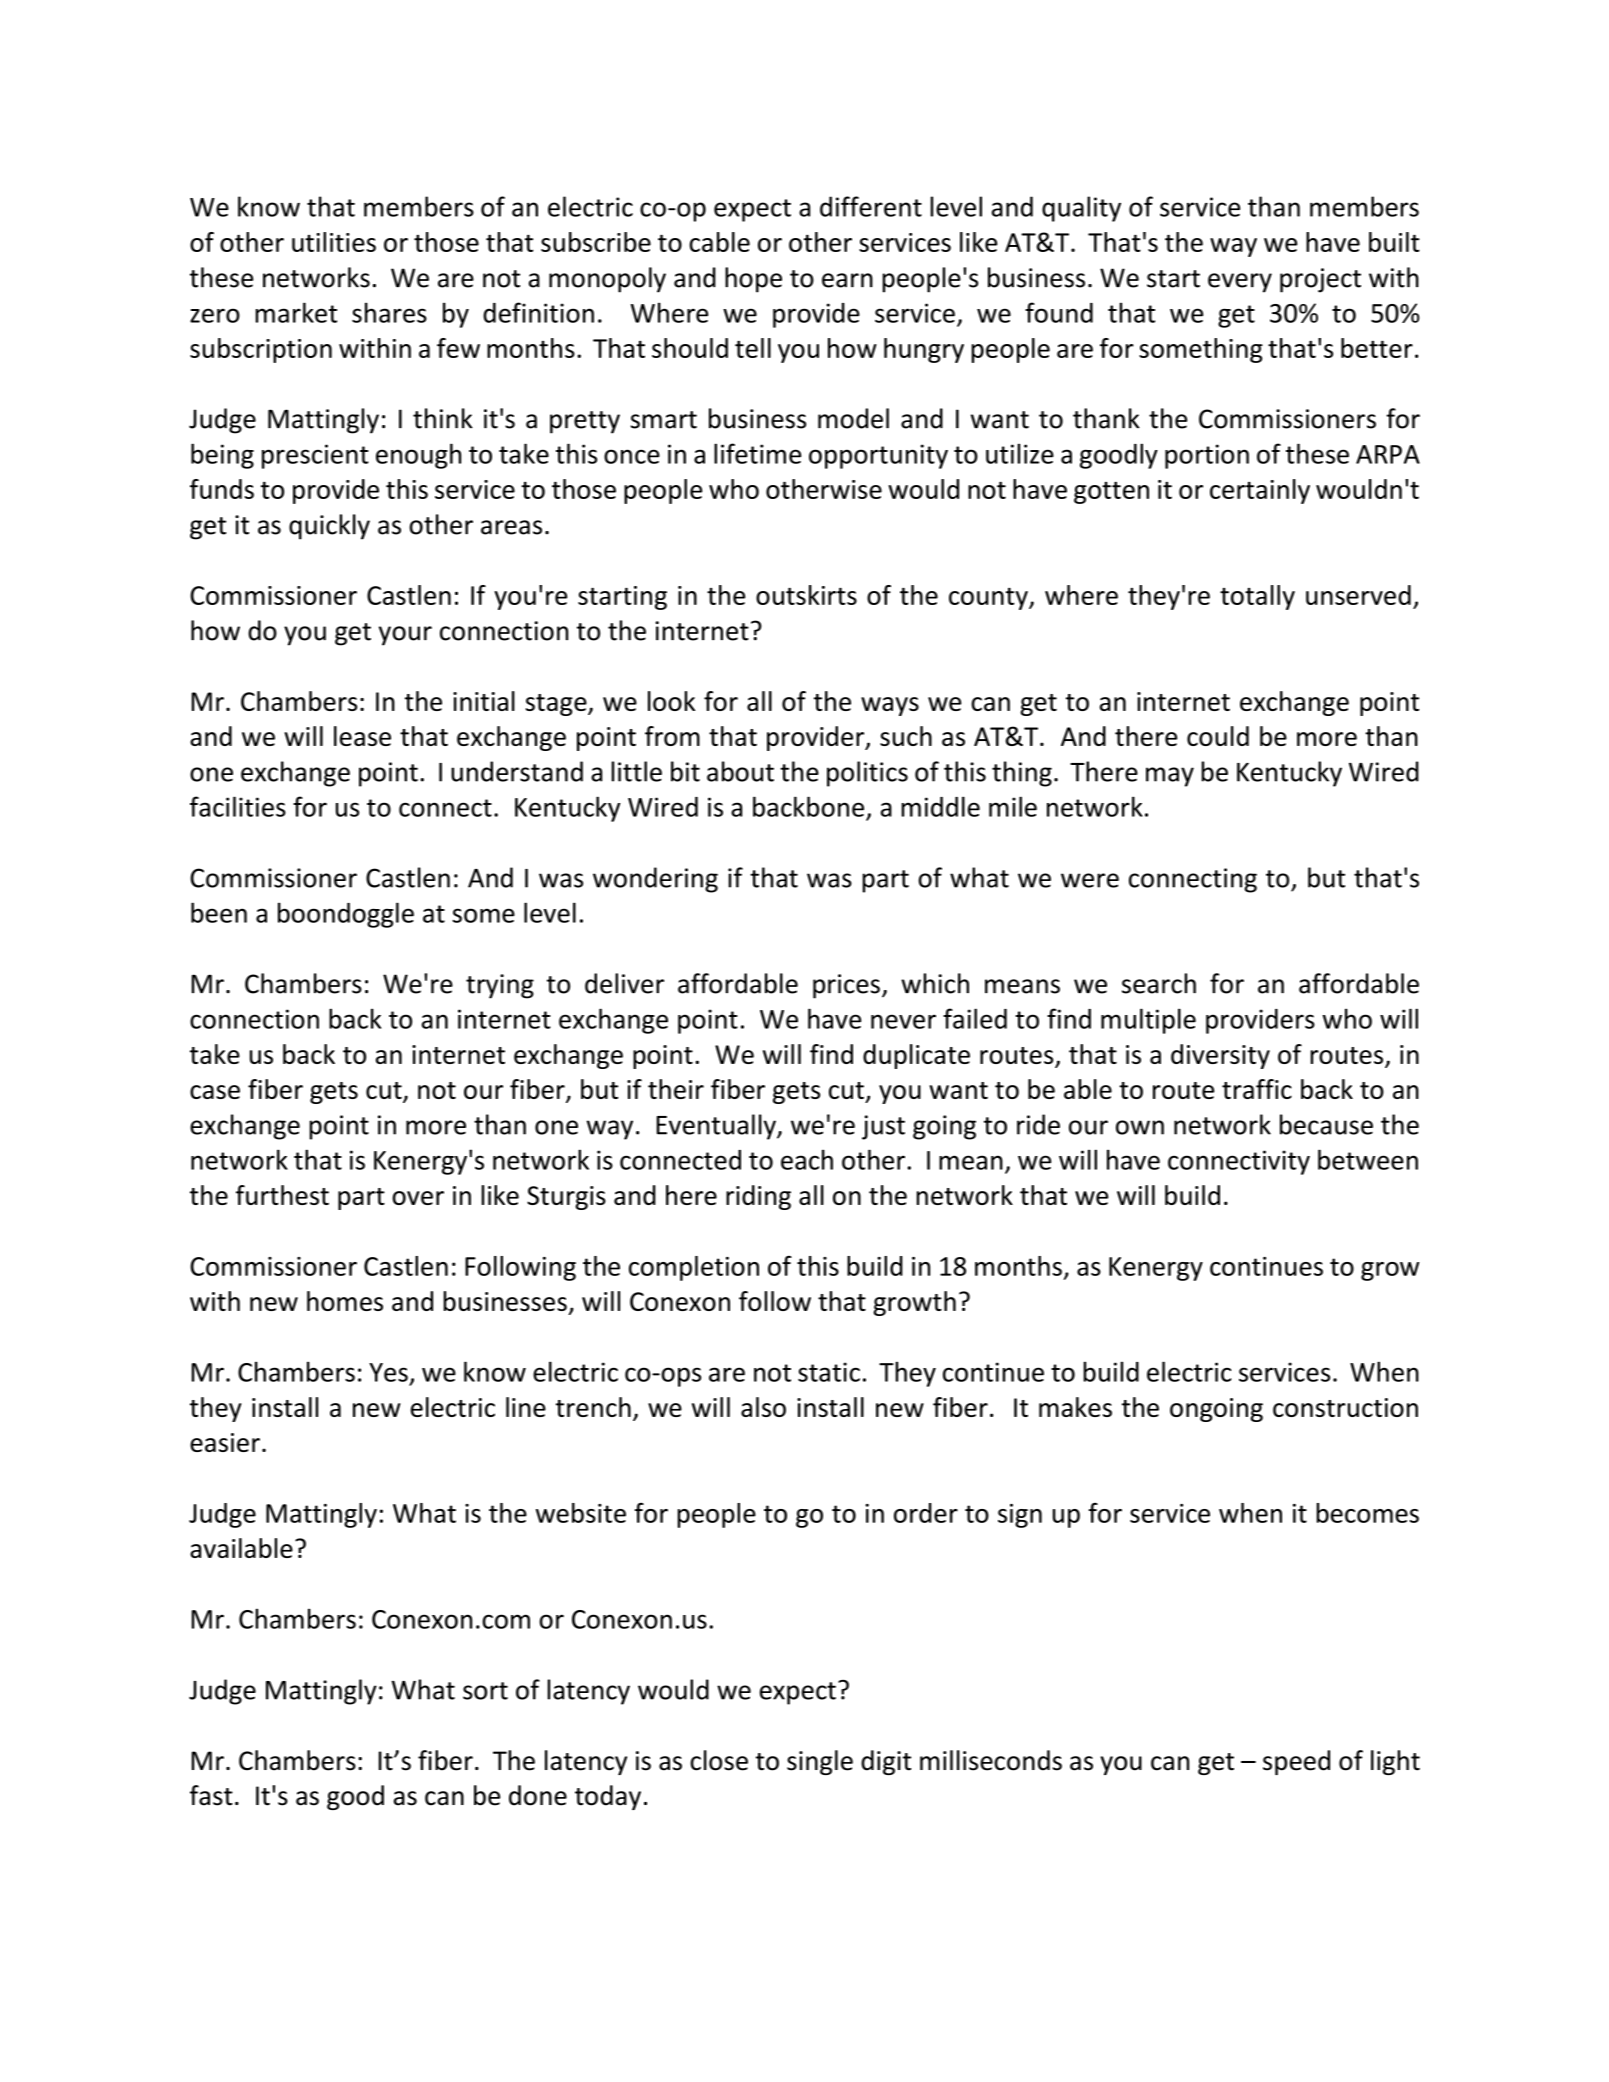  What do you see at coordinates (806, 595) in the image?
I see `outskirts` at bounding box center [806, 595].
